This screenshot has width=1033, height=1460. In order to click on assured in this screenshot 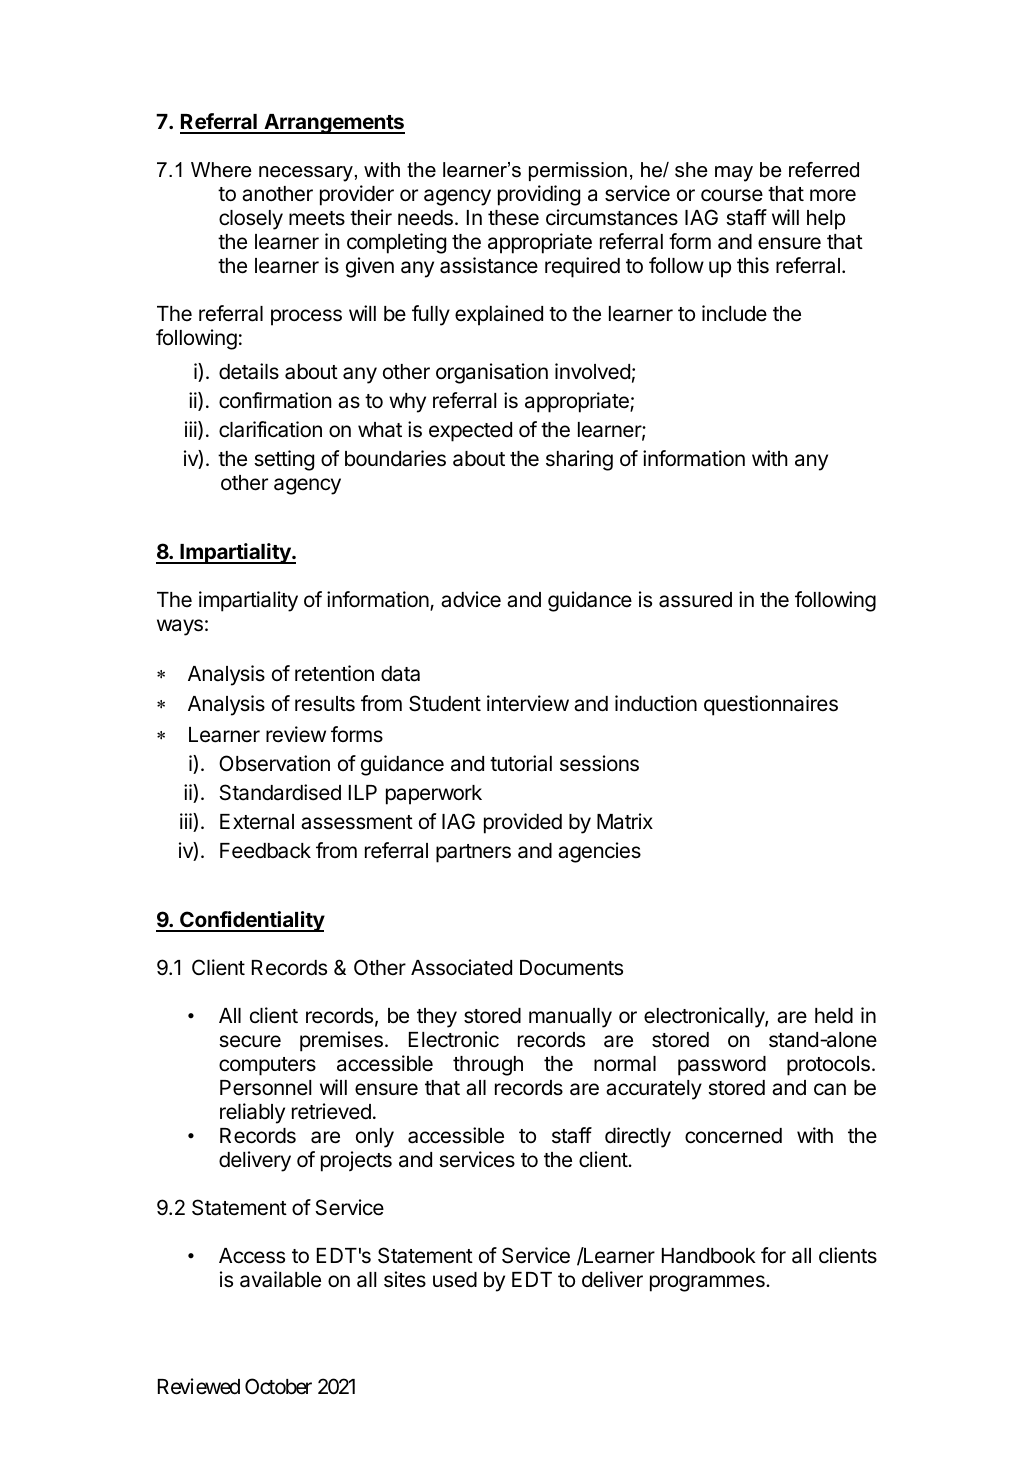, I will do `click(695, 600)`.
